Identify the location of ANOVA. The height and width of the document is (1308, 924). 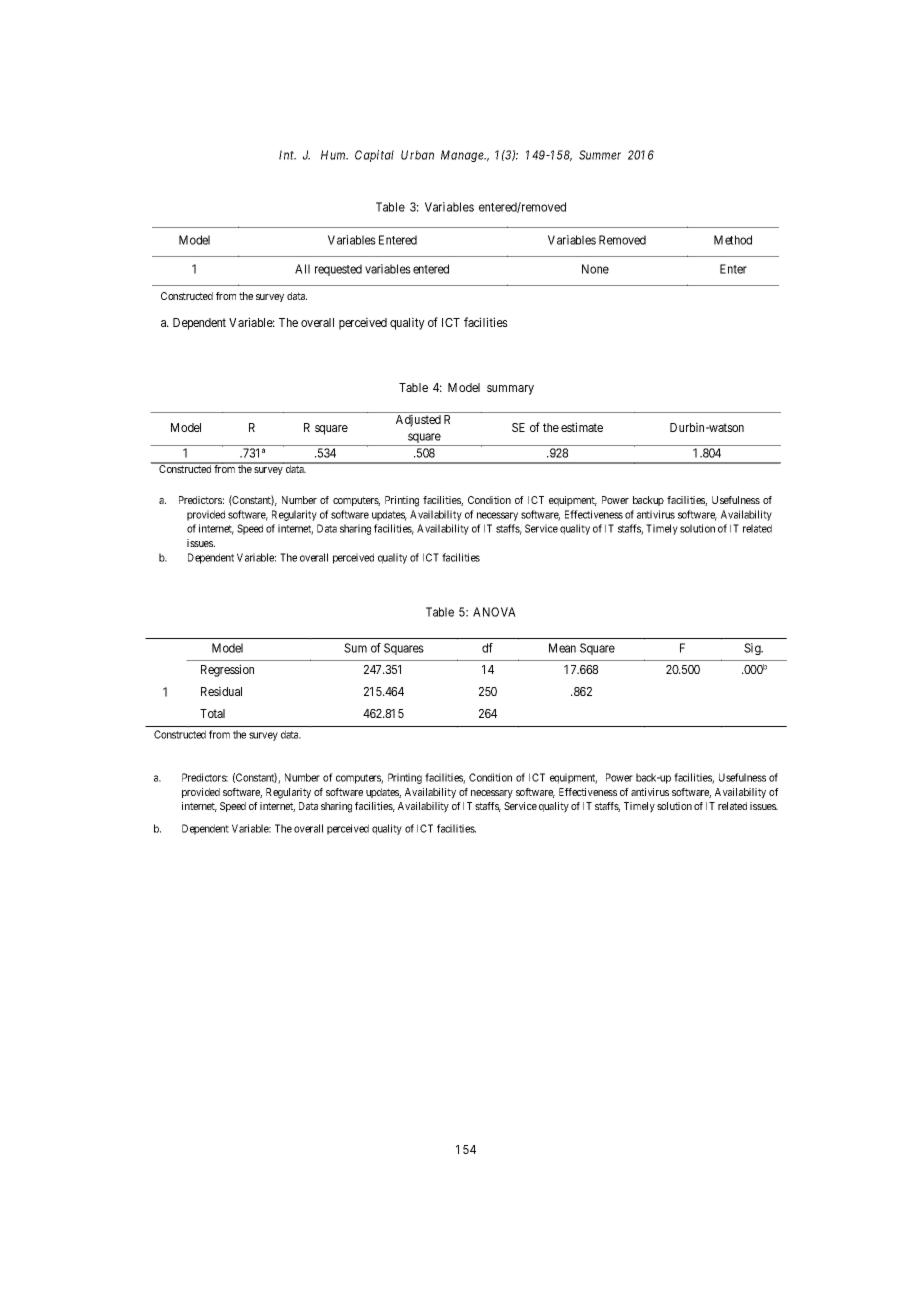
(494, 612).
